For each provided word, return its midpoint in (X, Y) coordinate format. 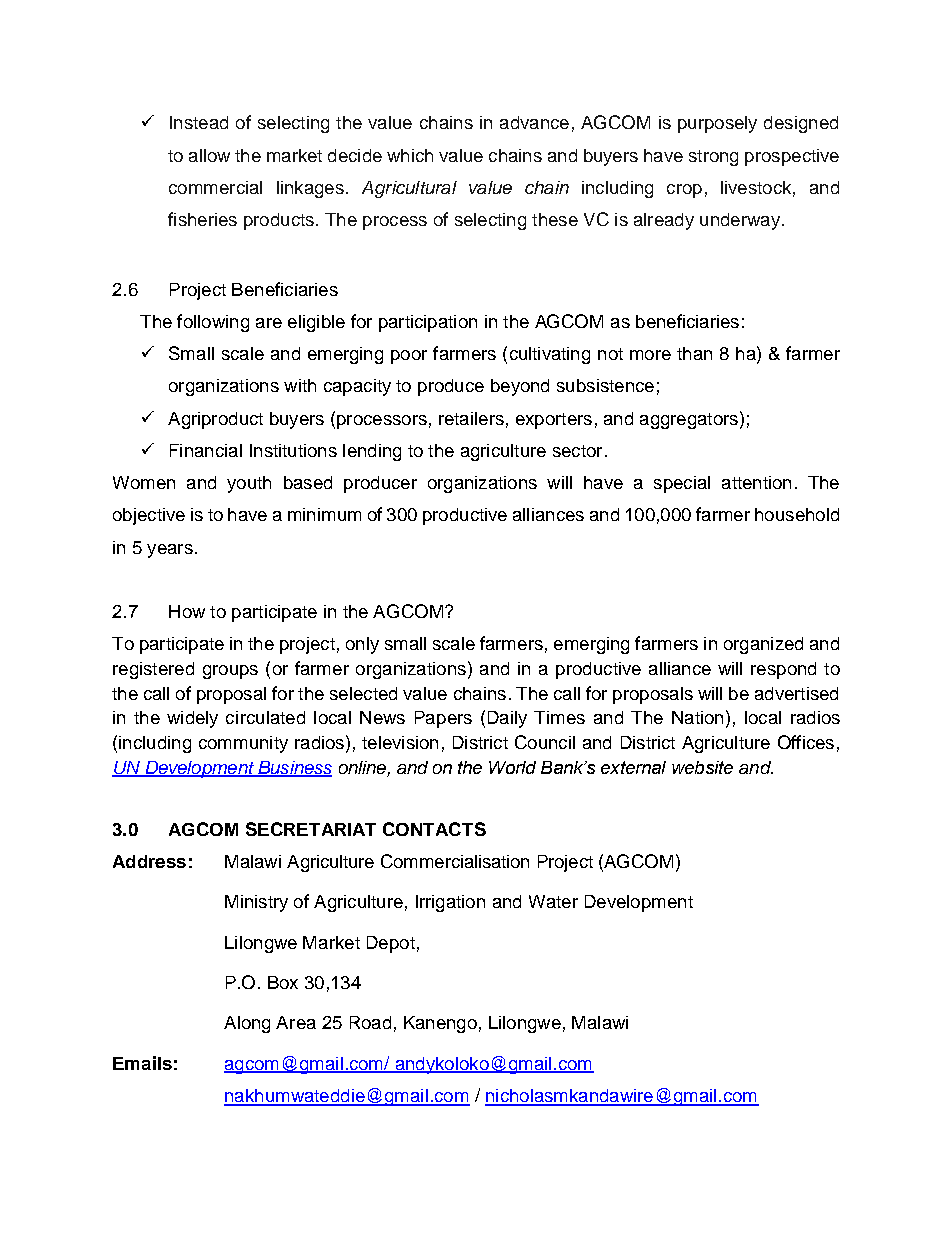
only (362, 645)
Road (370, 1022)
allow (209, 155)
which (410, 155)
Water (553, 901)
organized (763, 645)
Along (247, 1024)
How (187, 611)
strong (713, 158)
